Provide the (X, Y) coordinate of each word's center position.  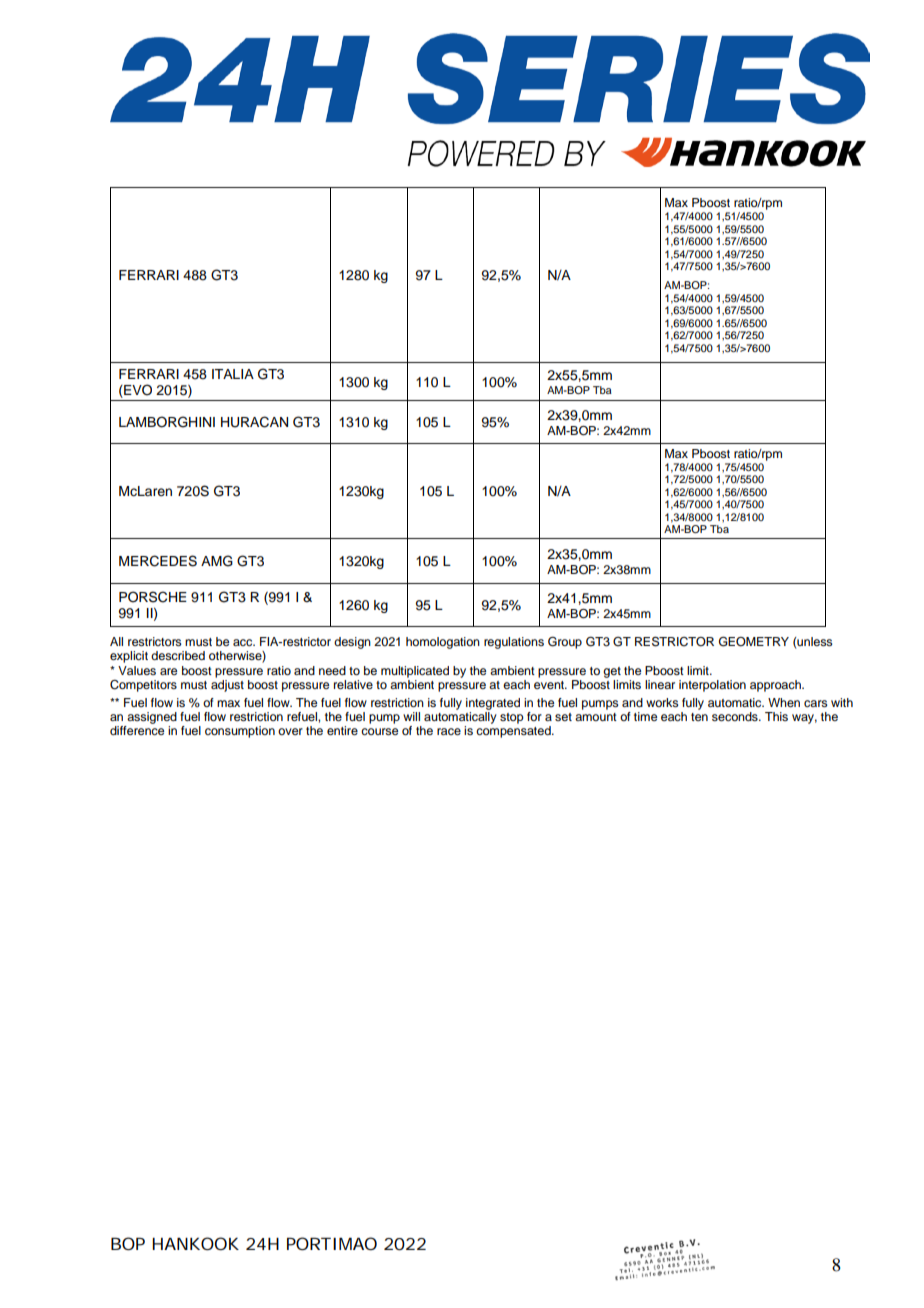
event (550, 685)
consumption (240, 732)
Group (565, 643)
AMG (217, 561)
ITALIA (233, 374)
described (178, 655)
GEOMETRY (754, 641)
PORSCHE (153, 597)
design (352, 643)
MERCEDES (158, 561)
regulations (514, 643)
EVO (137, 390)
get (612, 672)
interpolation (712, 686)
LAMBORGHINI (167, 422)
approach (776, 686)
